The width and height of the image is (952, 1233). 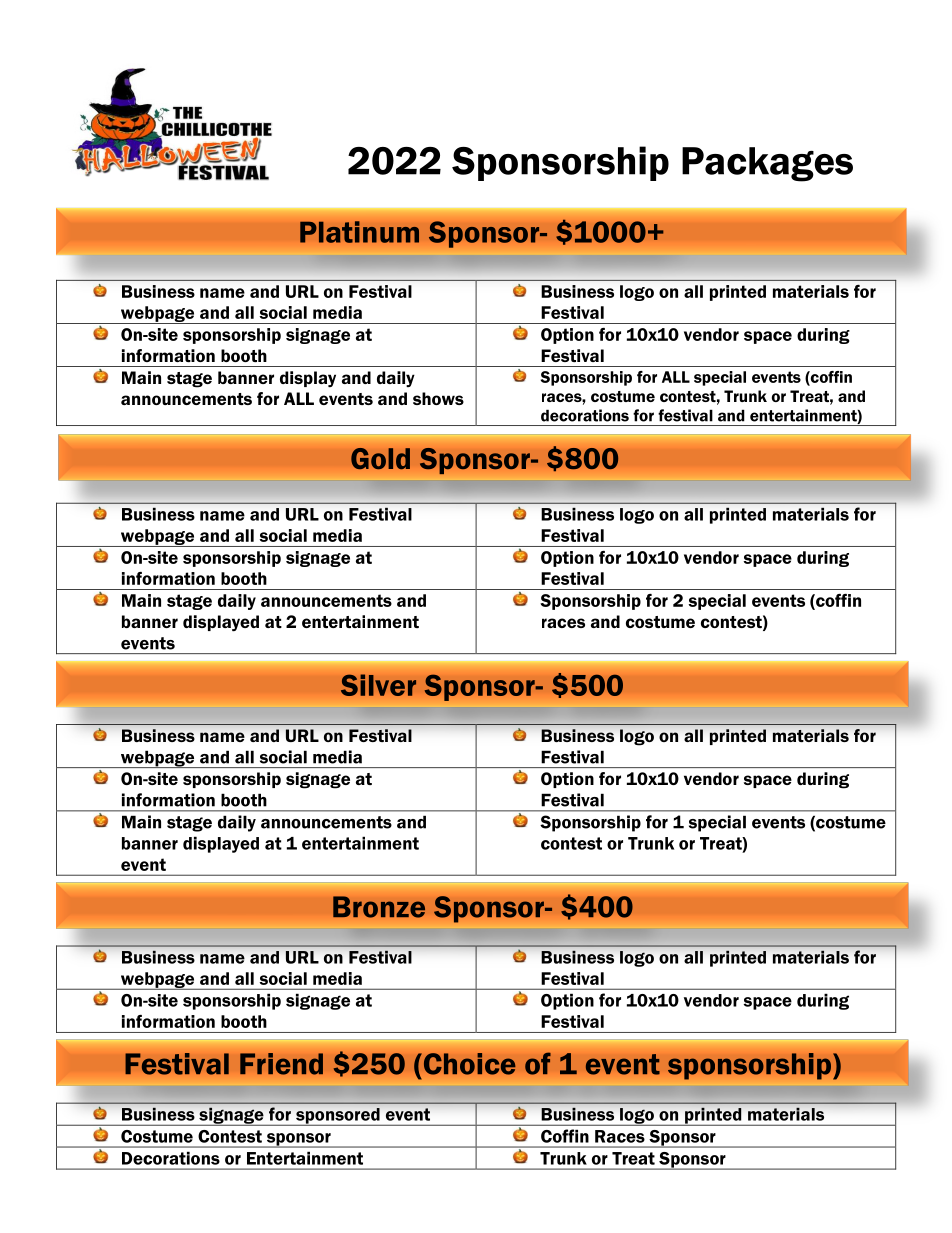 I want to click on shows, so click(x=438, y=398).
